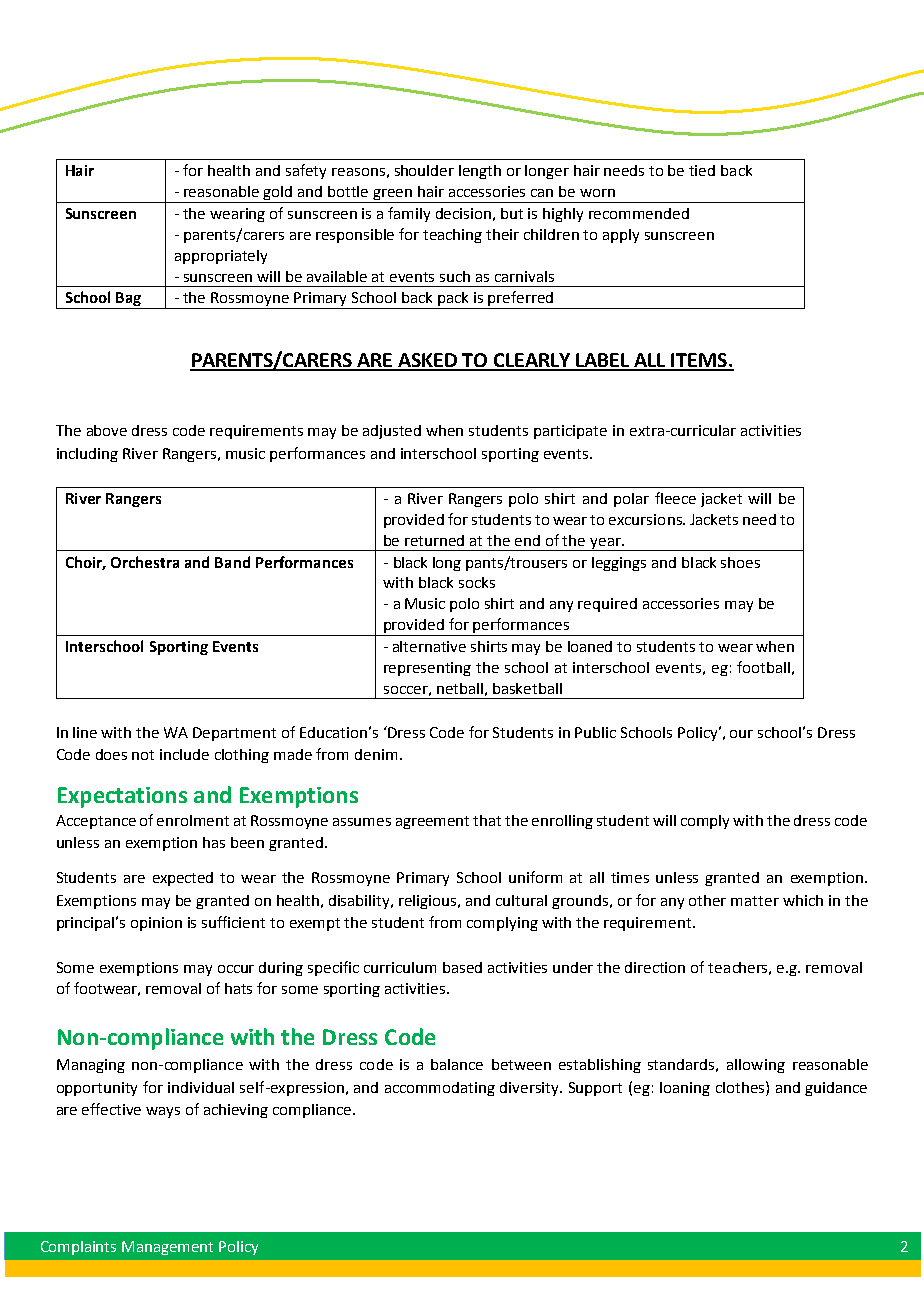  What do you see at coordinates (392, 432) in the page?
I see `adjusted` at bounding box center [392, 432].
